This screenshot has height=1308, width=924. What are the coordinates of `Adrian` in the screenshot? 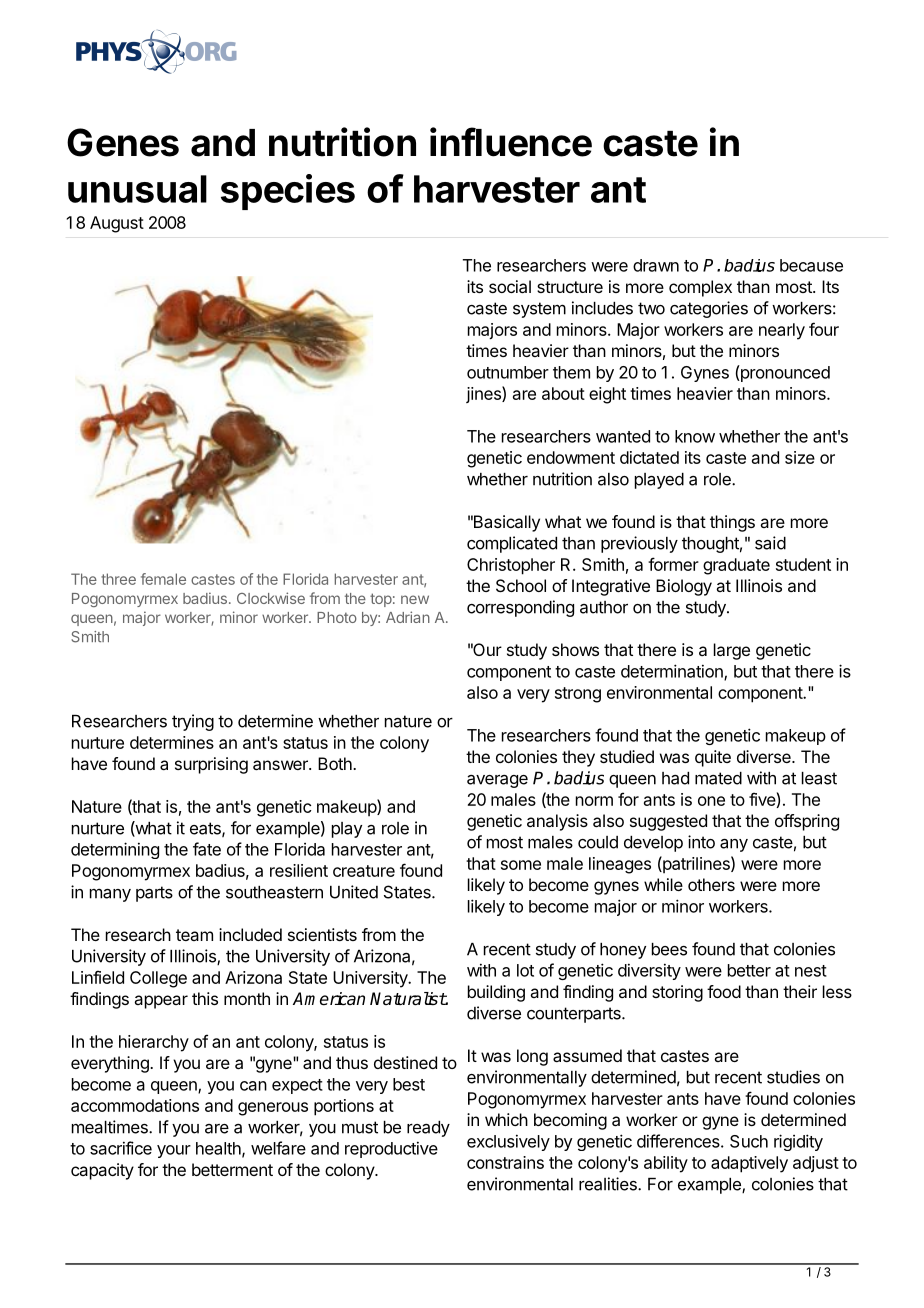 It's located at (408, 617).
